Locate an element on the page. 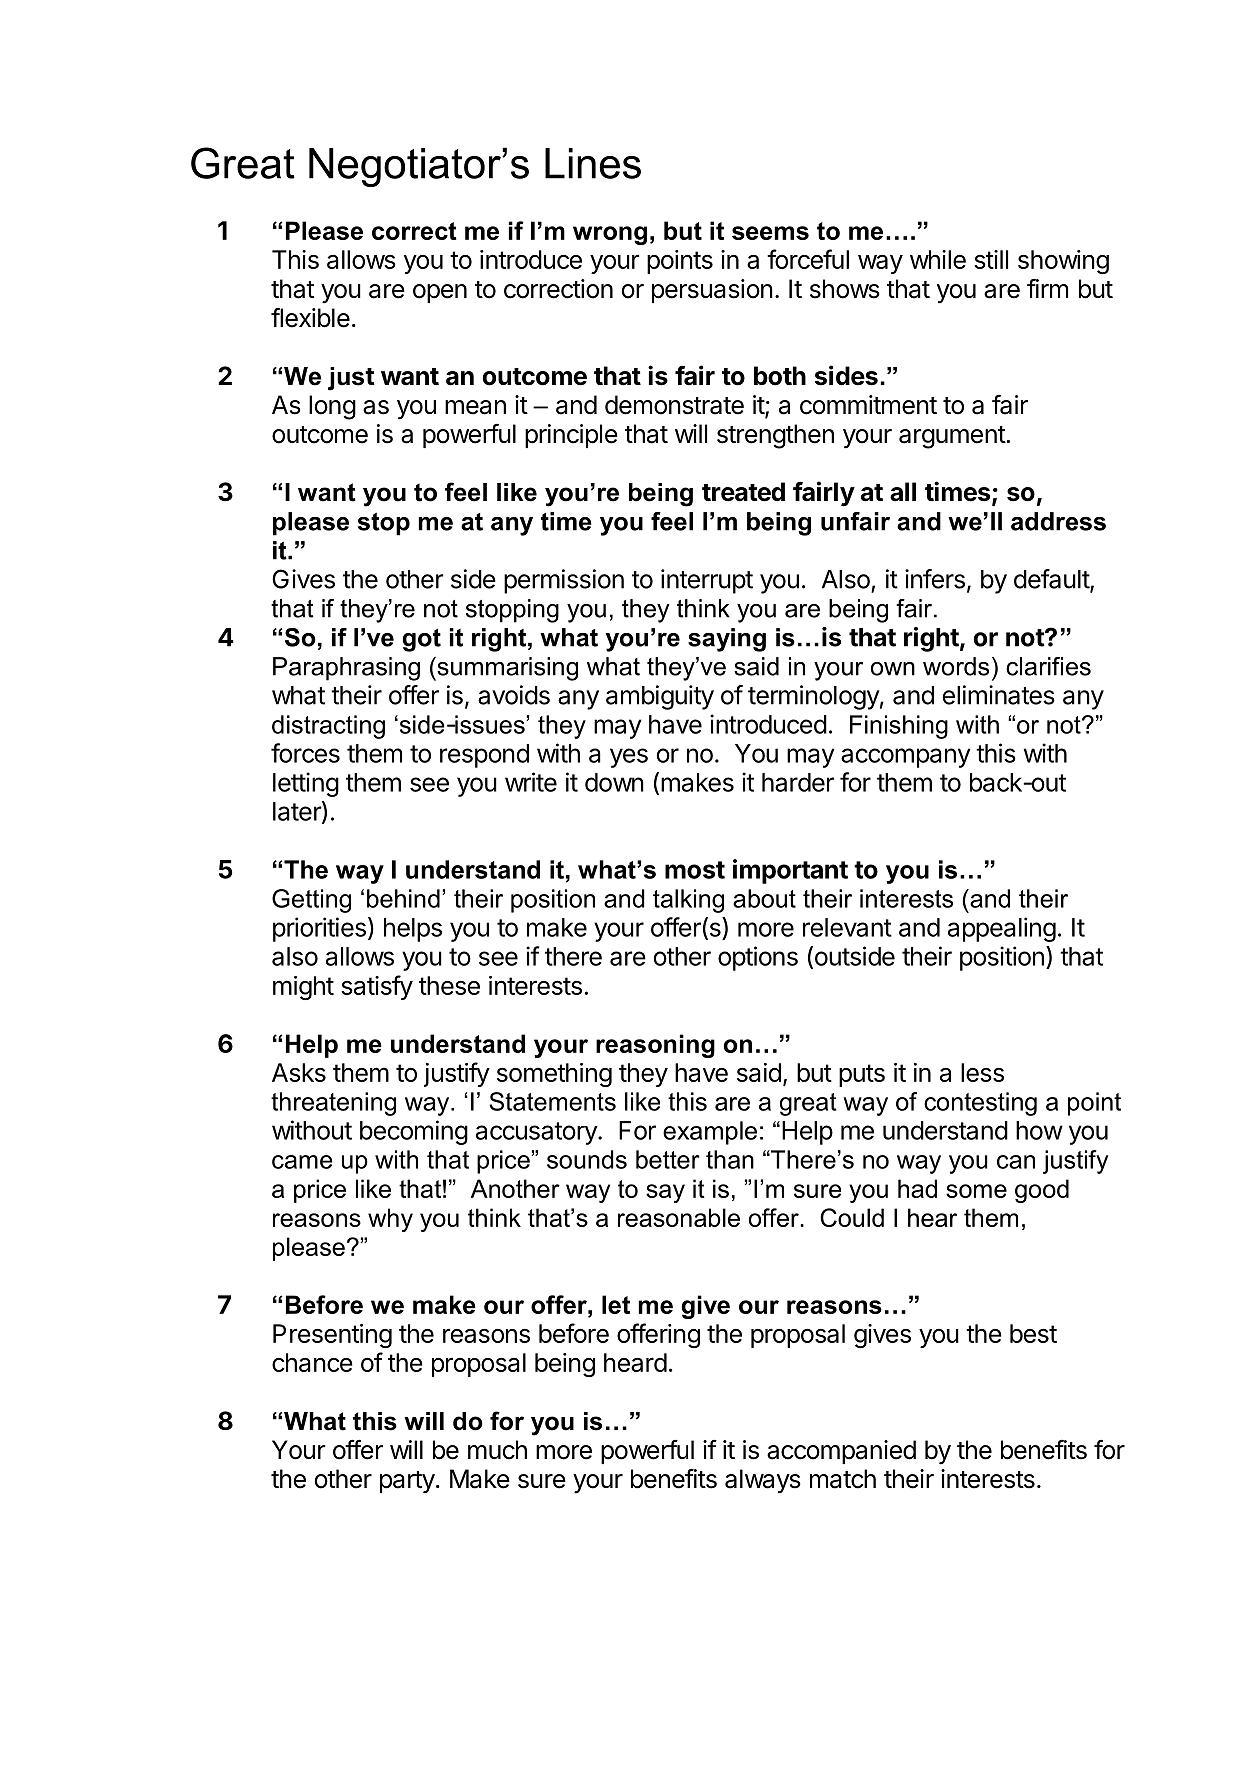  wrong is located at coordinates (610, 235).
